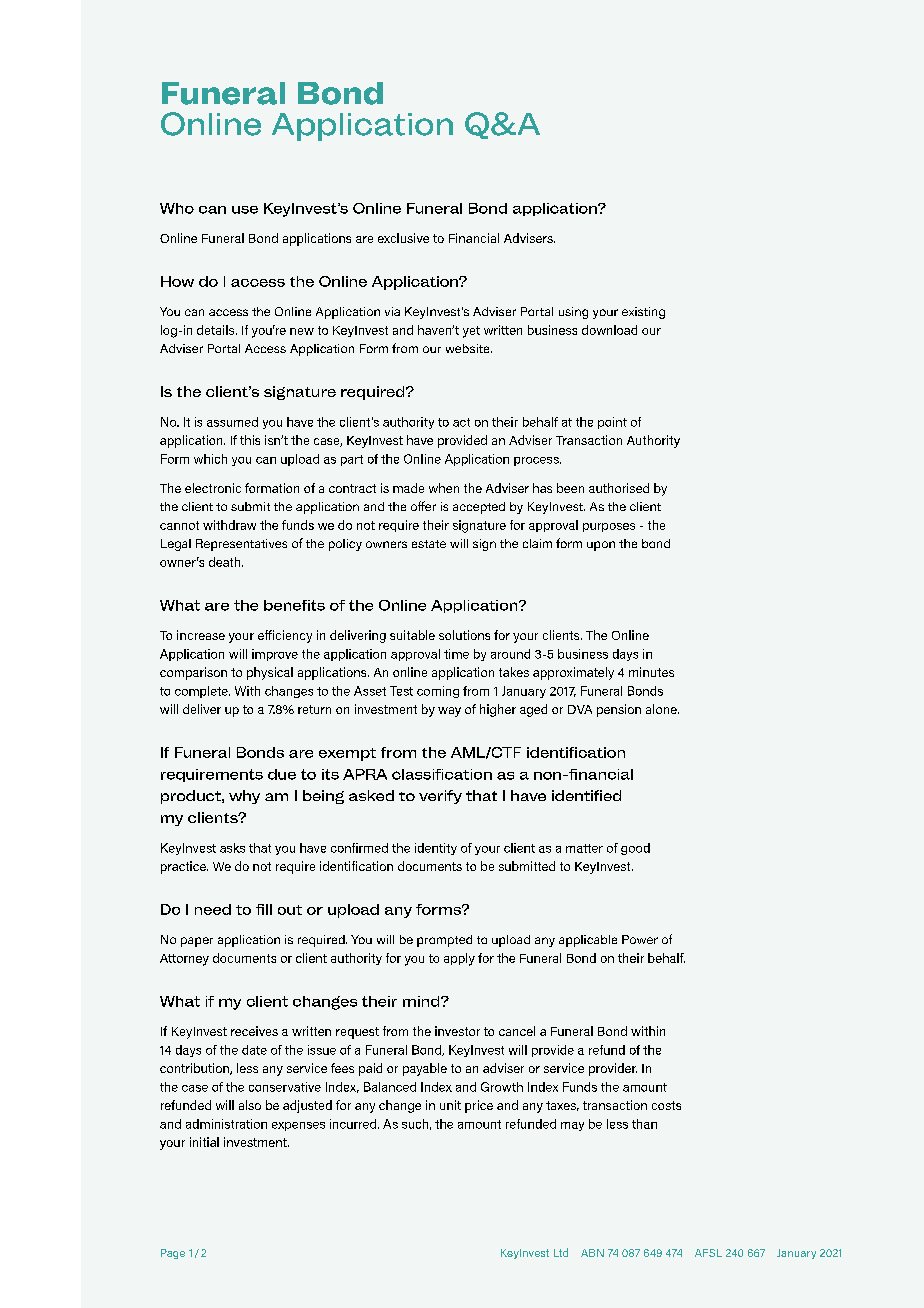  I want to click on Page, so click(173, 1254).
